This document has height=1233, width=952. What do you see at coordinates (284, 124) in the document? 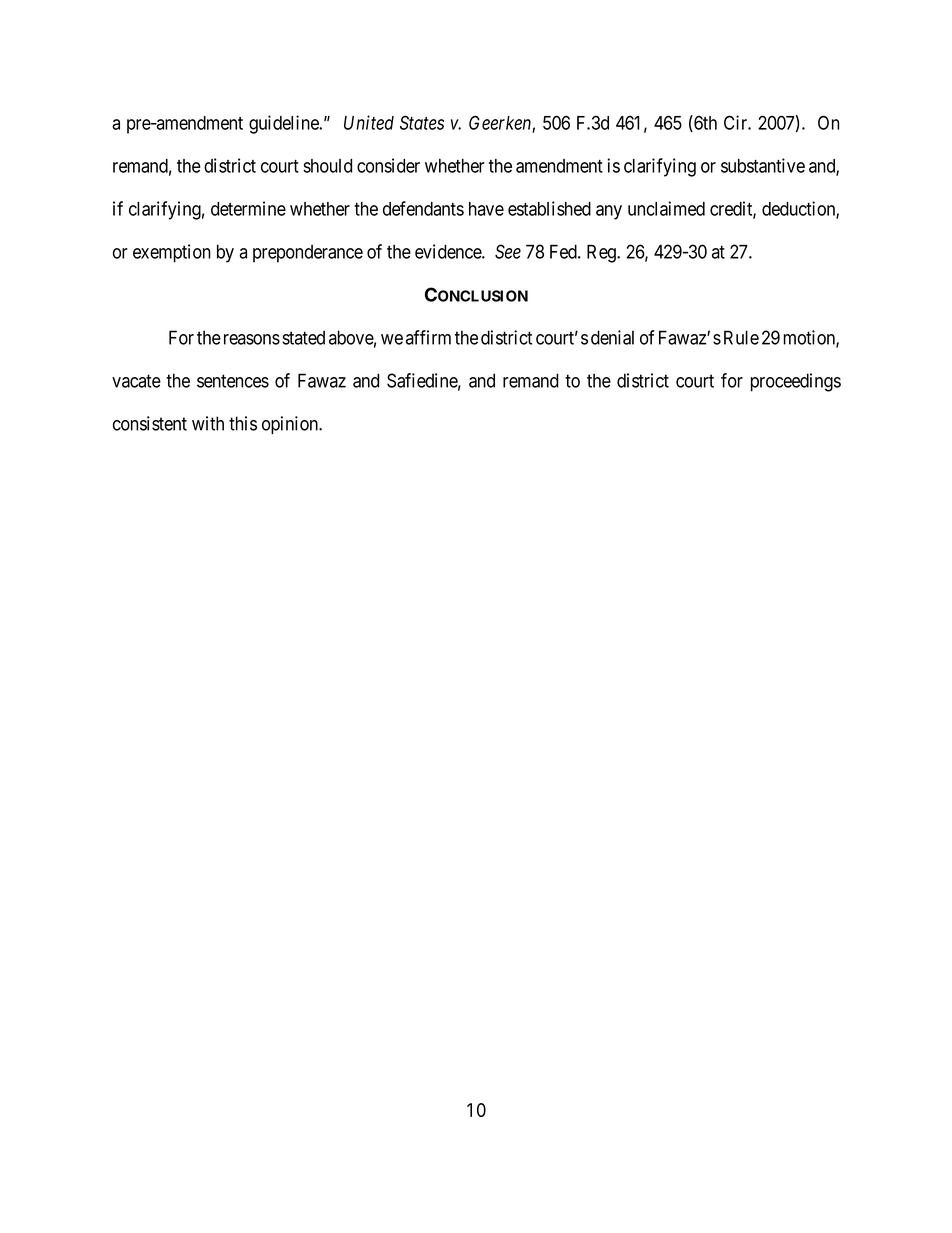
I see `guideline` at bounding box center [284, 124].
